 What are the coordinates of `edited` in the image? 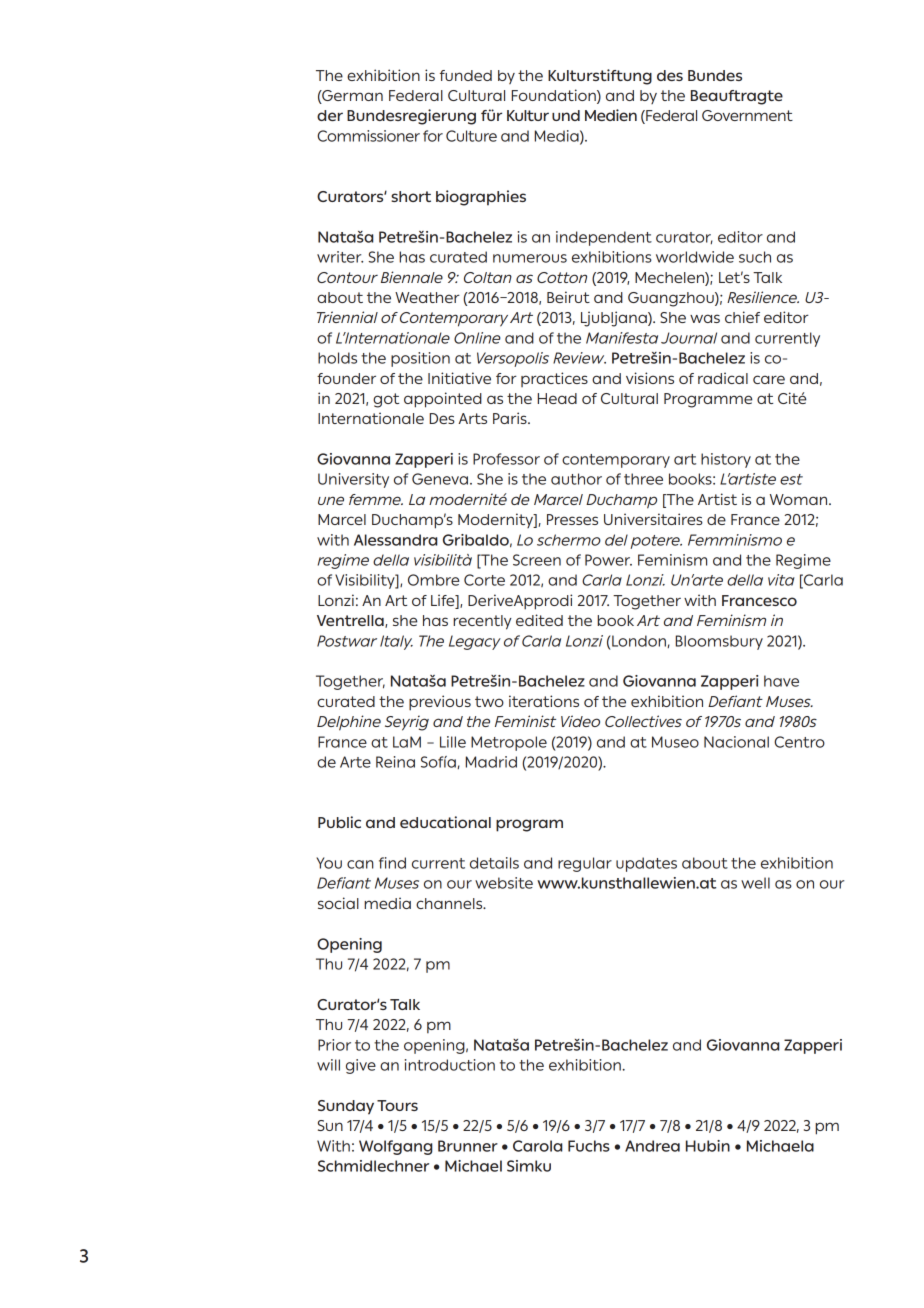 It's located at (539, 620).
